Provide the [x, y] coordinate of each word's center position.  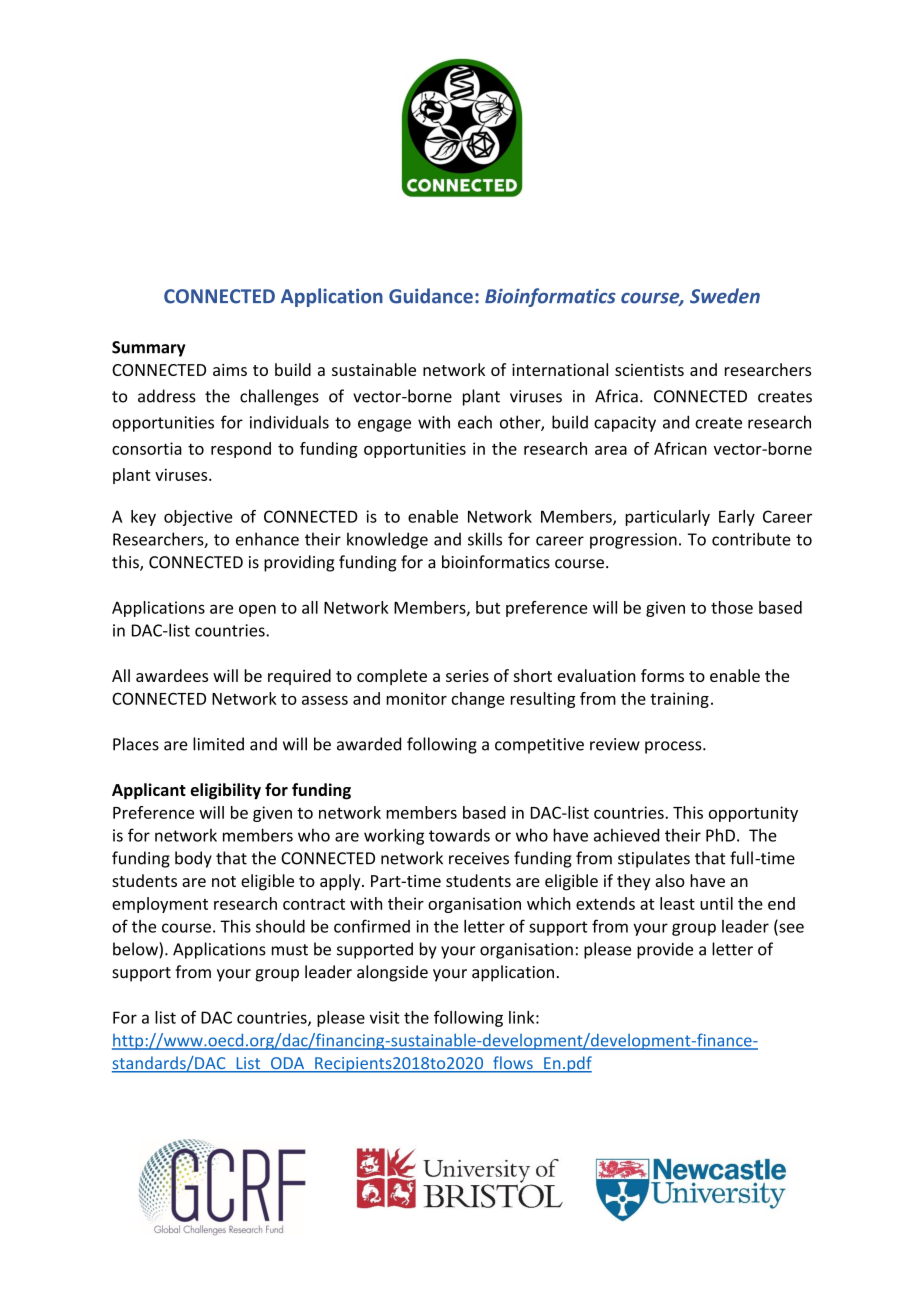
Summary [148, 349]
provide [665, 950]
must [290, 950]
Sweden [725, 296]
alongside [392, 973]
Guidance [431, 296]
